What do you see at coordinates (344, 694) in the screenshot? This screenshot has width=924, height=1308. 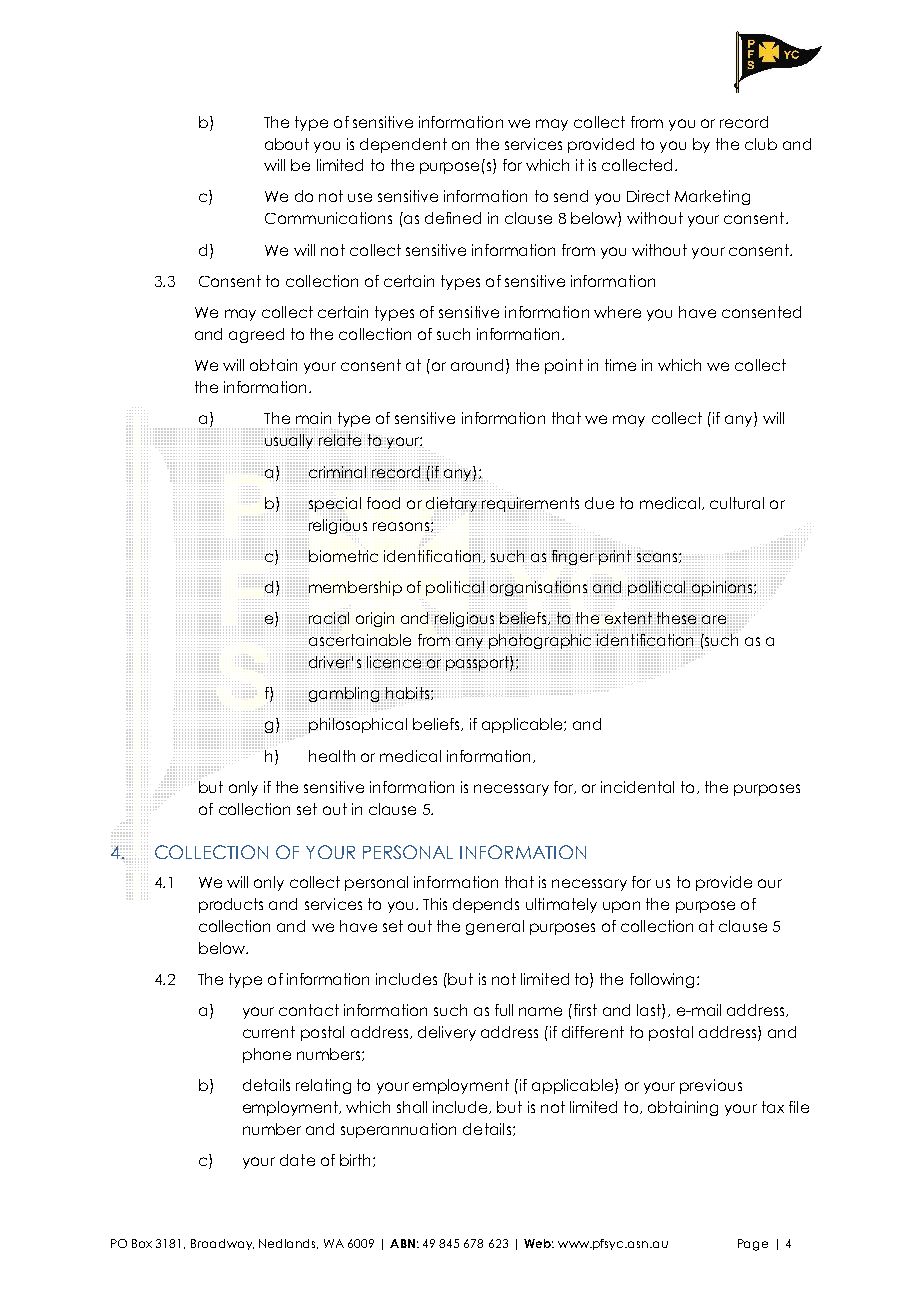 I see `gambling` at bounding box center [344, 694].
